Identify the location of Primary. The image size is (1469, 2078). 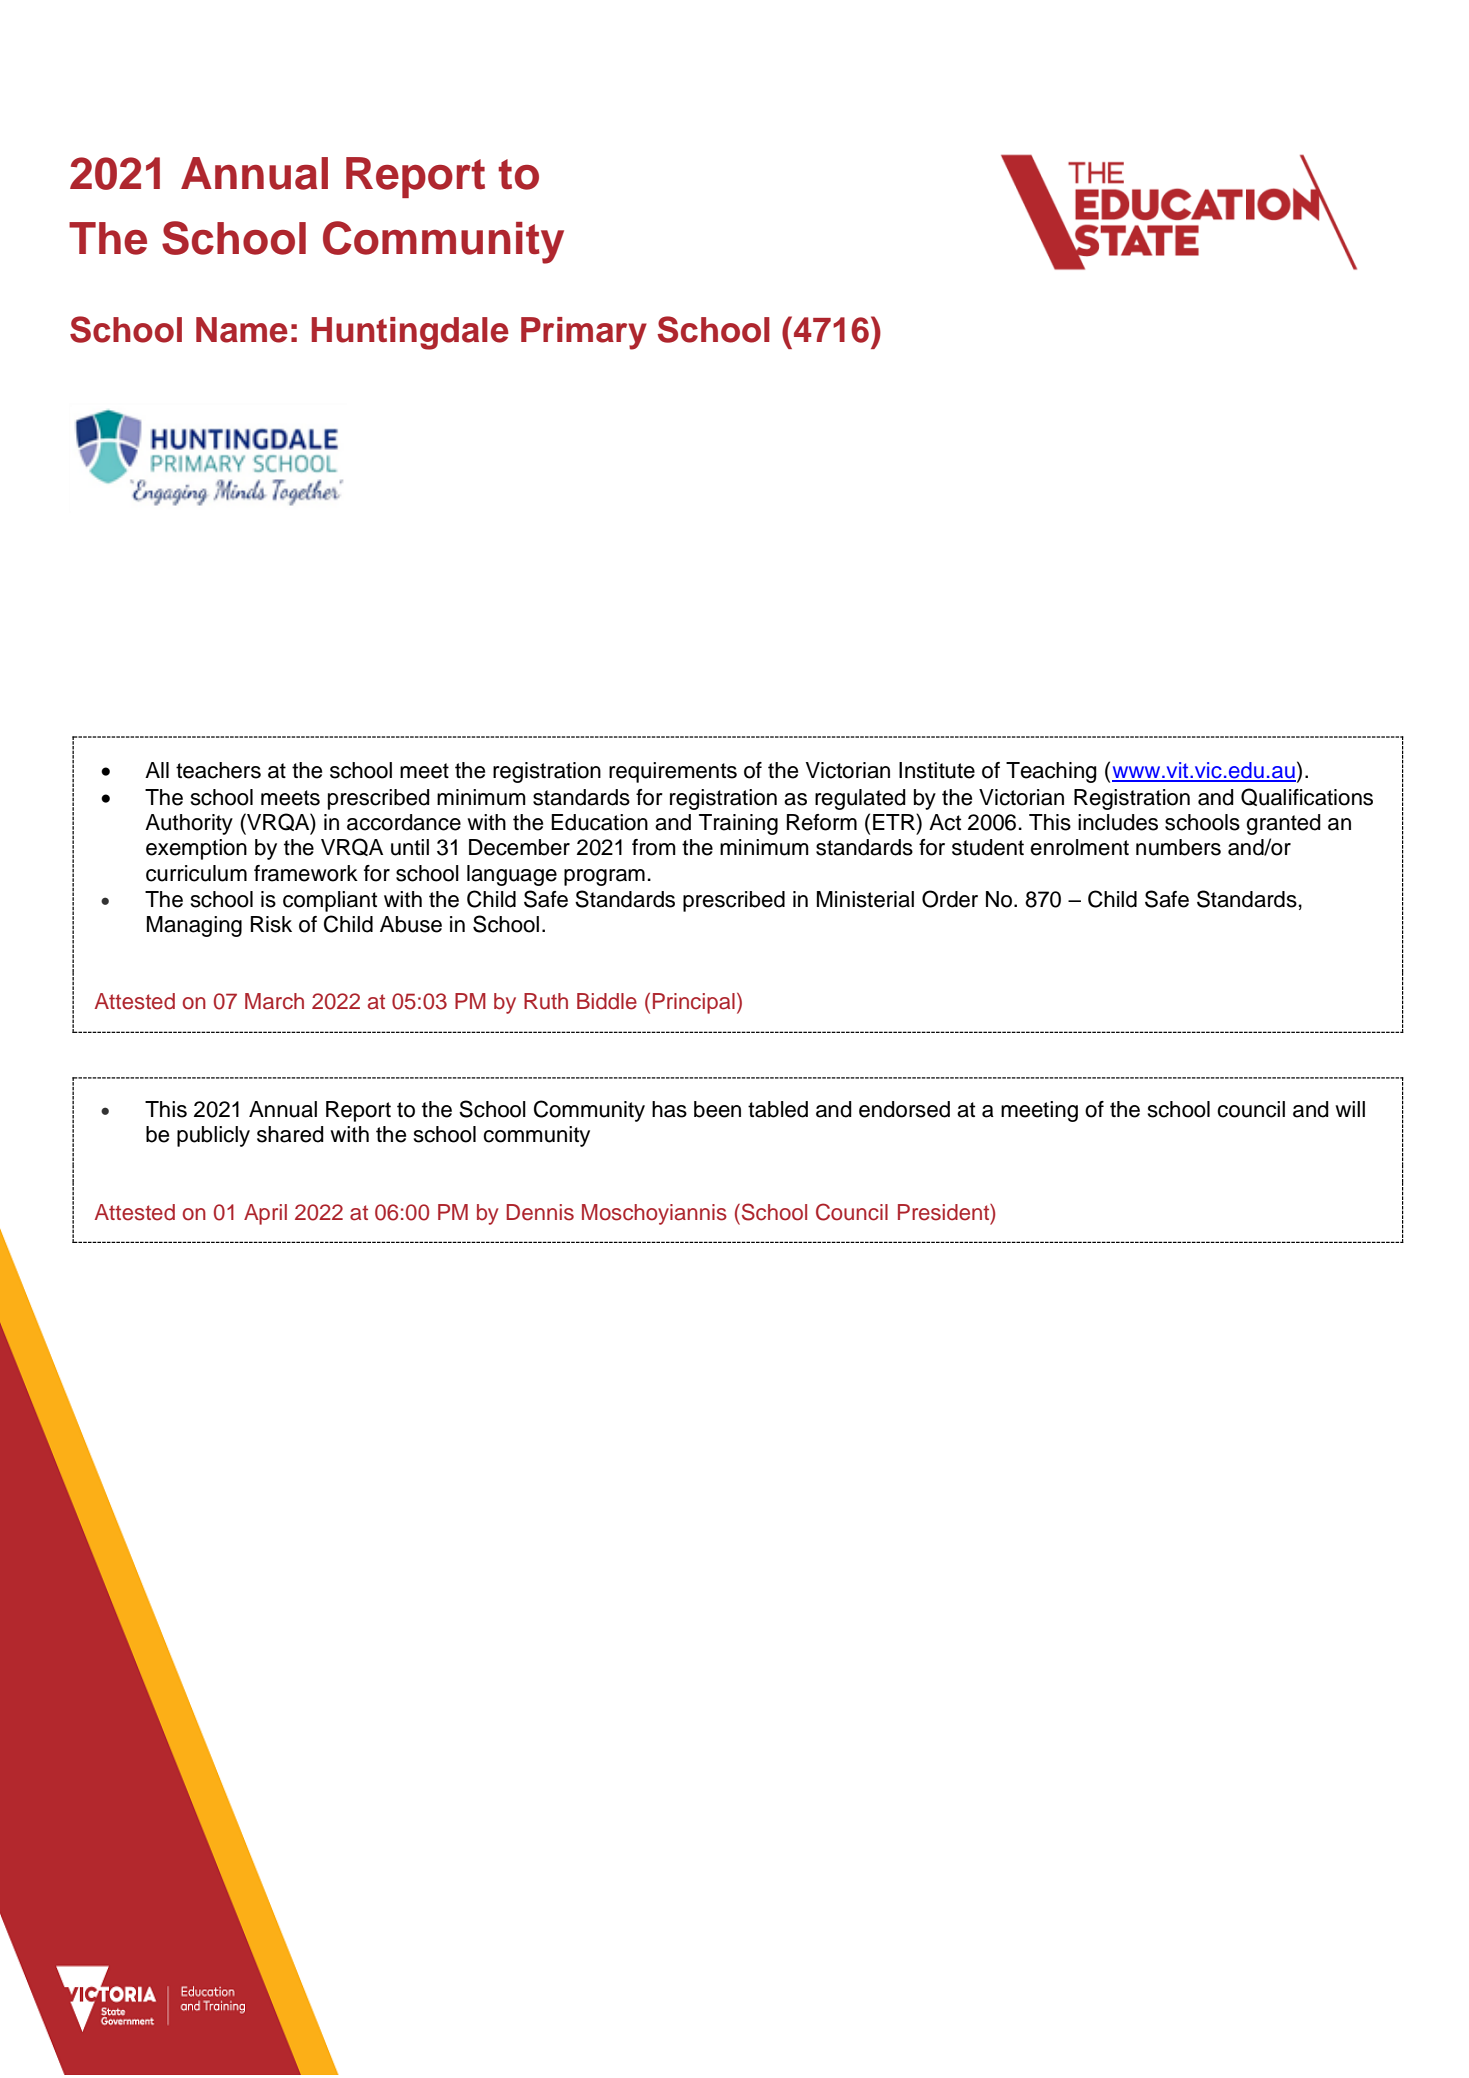
(584, 333).
